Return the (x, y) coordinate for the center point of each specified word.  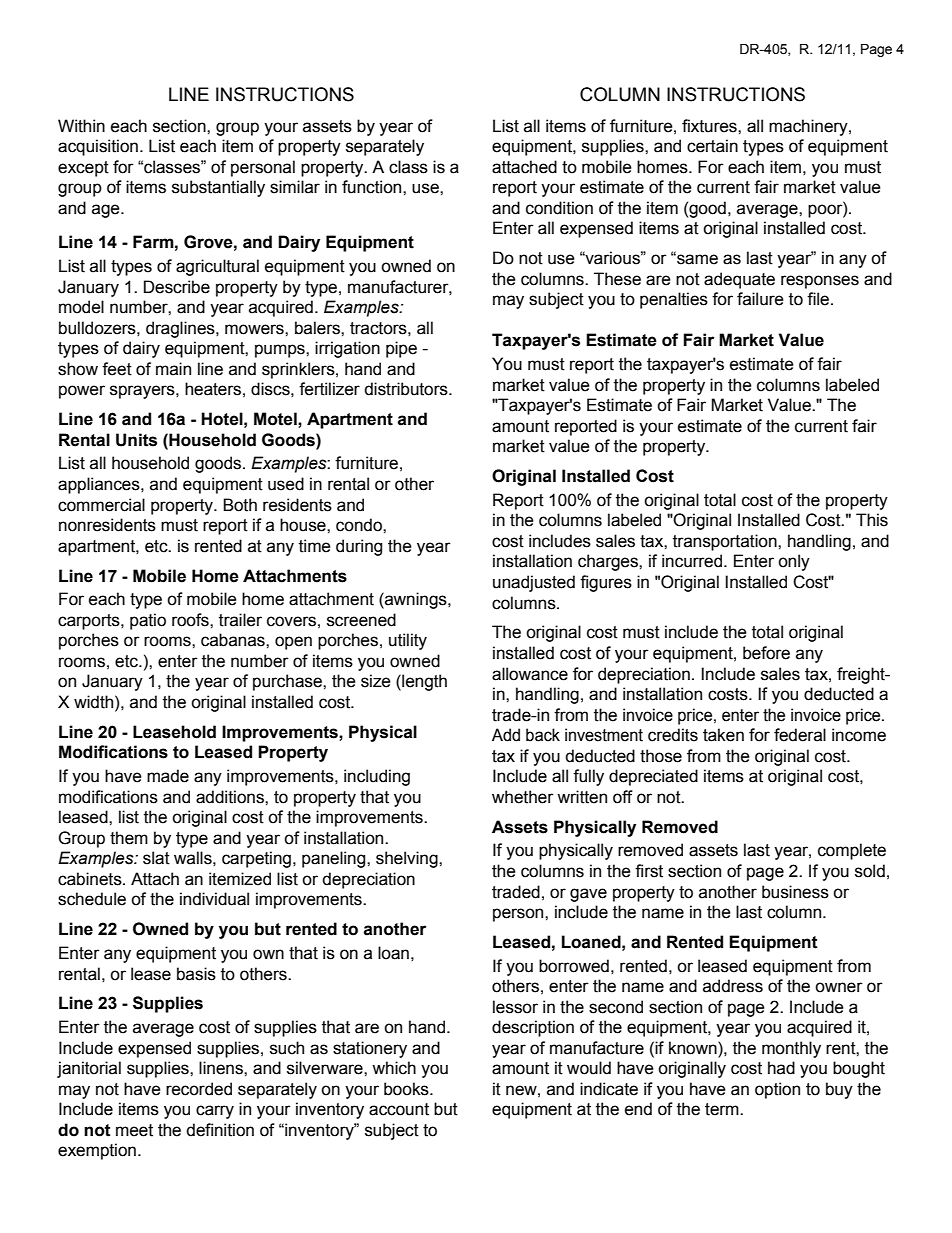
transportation (726, 542)
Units (136, 440)
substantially (218, 188)
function (373, 187)
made (168, 776)
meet (134, 1130)
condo (360, 525)
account (399, 1109)
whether (523, 797)
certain (712, 146)
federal (800, 735)
